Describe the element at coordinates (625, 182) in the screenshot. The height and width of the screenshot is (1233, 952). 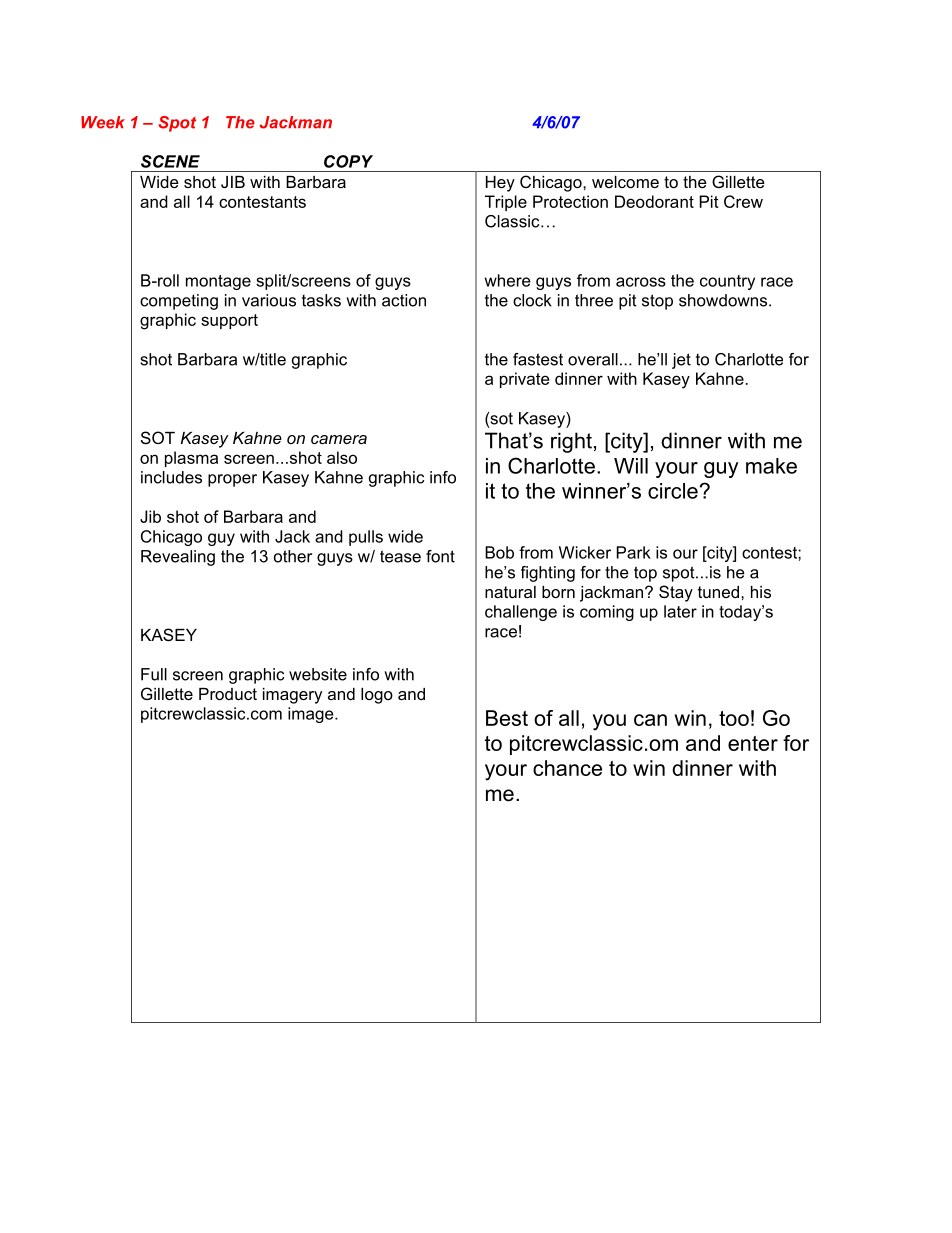
I see `welcome` at that location.
